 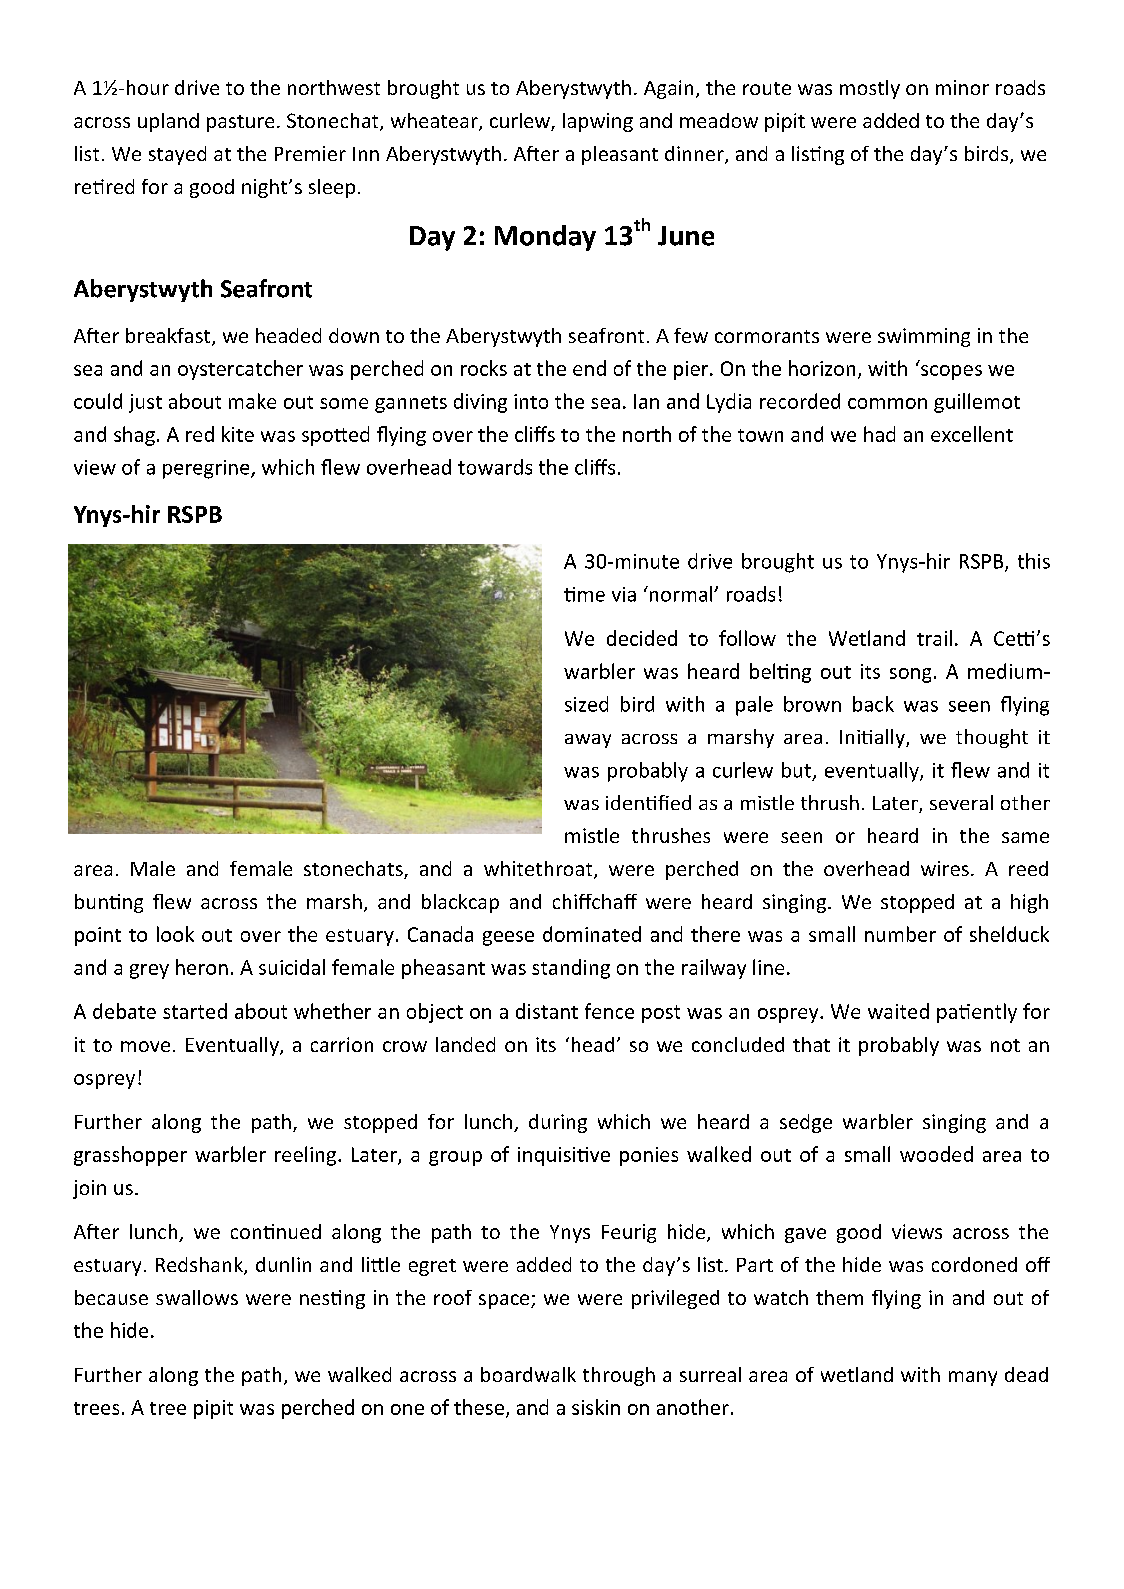 I want to click on wires, so click(x=945, y=868).
